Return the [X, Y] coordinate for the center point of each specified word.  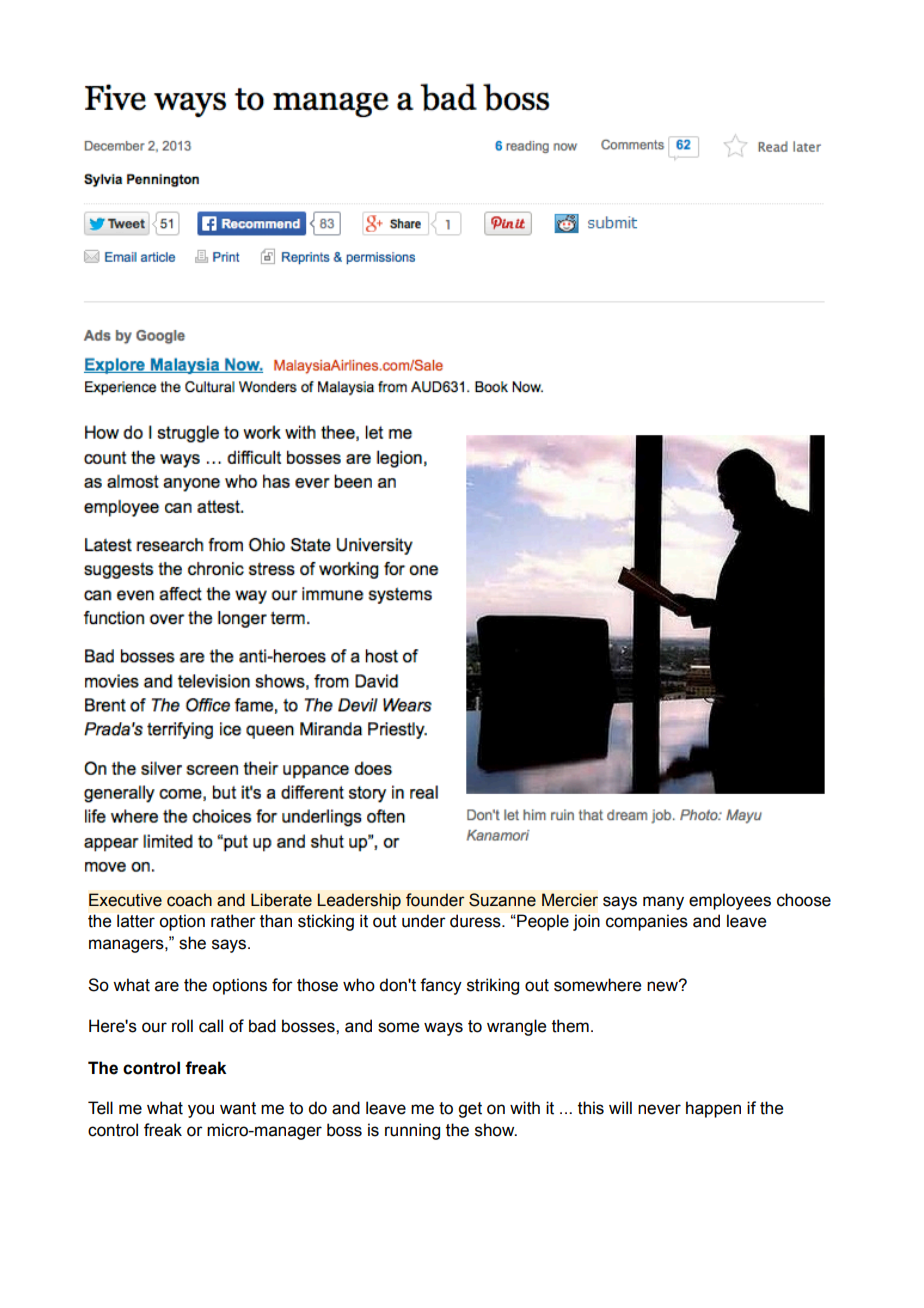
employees [730, 901]
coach [189, 900]
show [496, 1130]
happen [713, 1109]
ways [443, 1029]
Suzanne [502, 900]
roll [182, 1026]
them [570, 1026]
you [201, 1111]
